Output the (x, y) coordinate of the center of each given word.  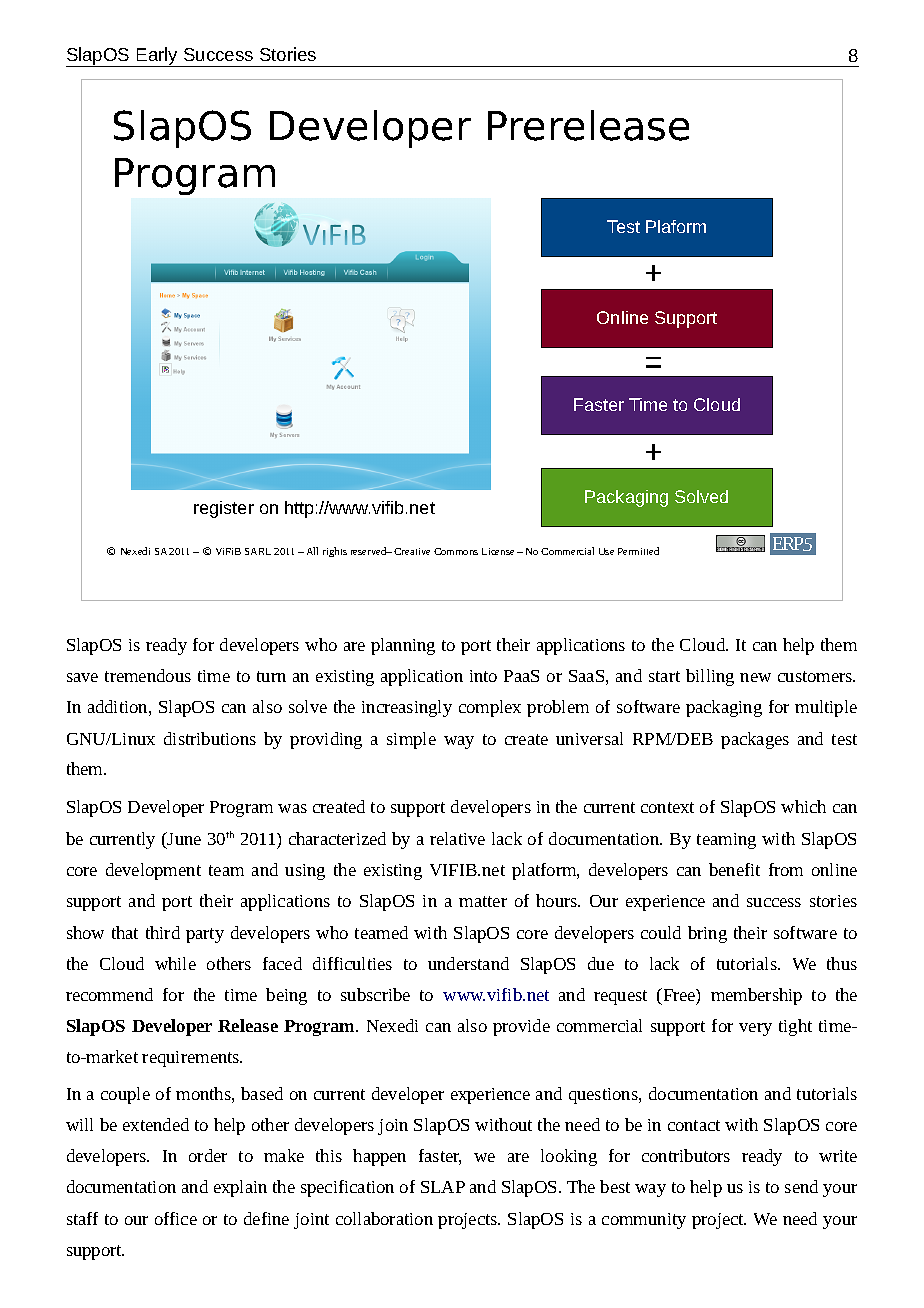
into (483, 676)
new (755, 677)
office (176, 1218)
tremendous (148, 675)
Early (158, 57)
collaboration (384, 1218)
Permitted (638, 551)
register (224, 509)
